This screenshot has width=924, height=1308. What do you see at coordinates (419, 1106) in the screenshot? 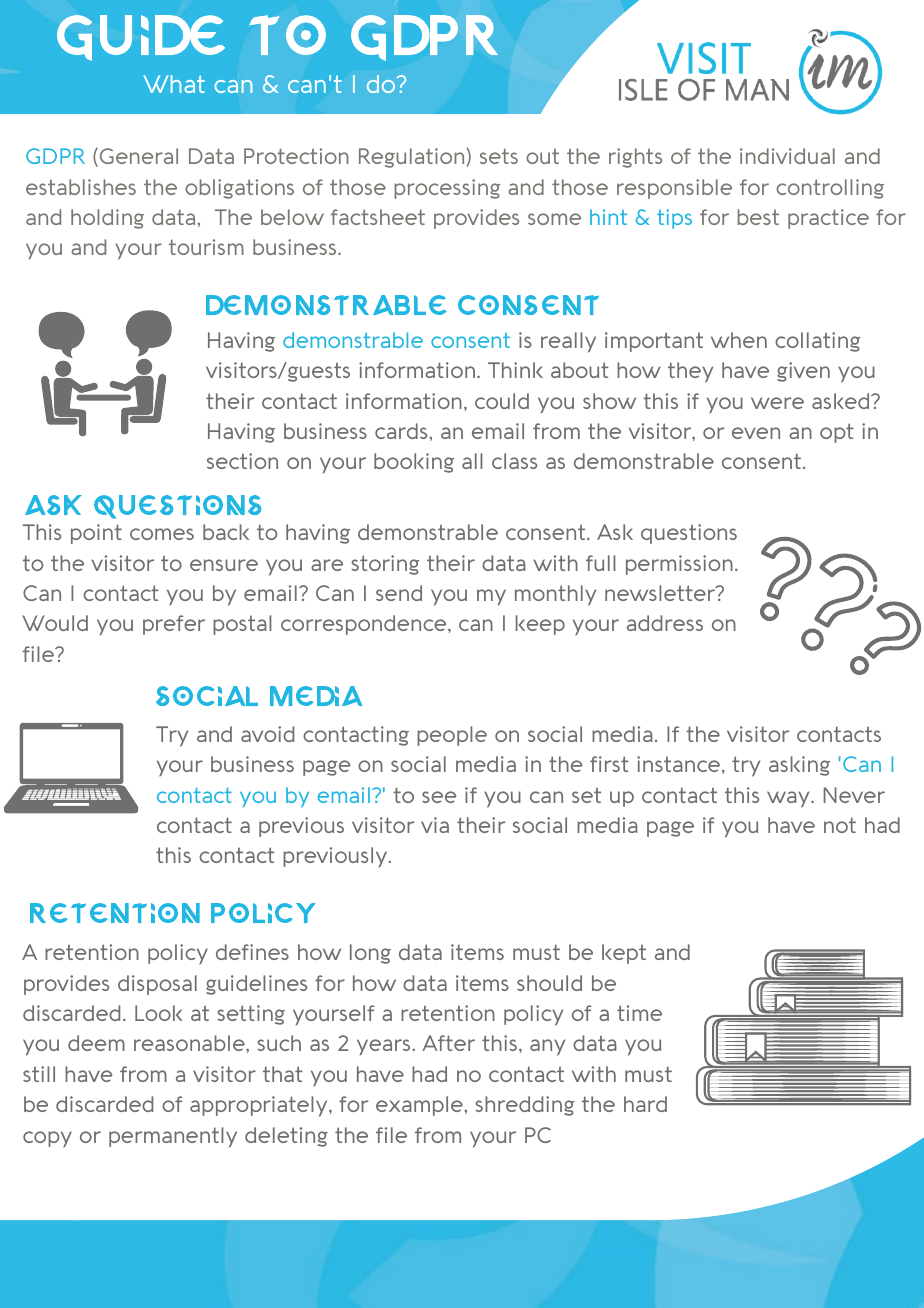
I see `example` at bounding box center [419, 1106].
